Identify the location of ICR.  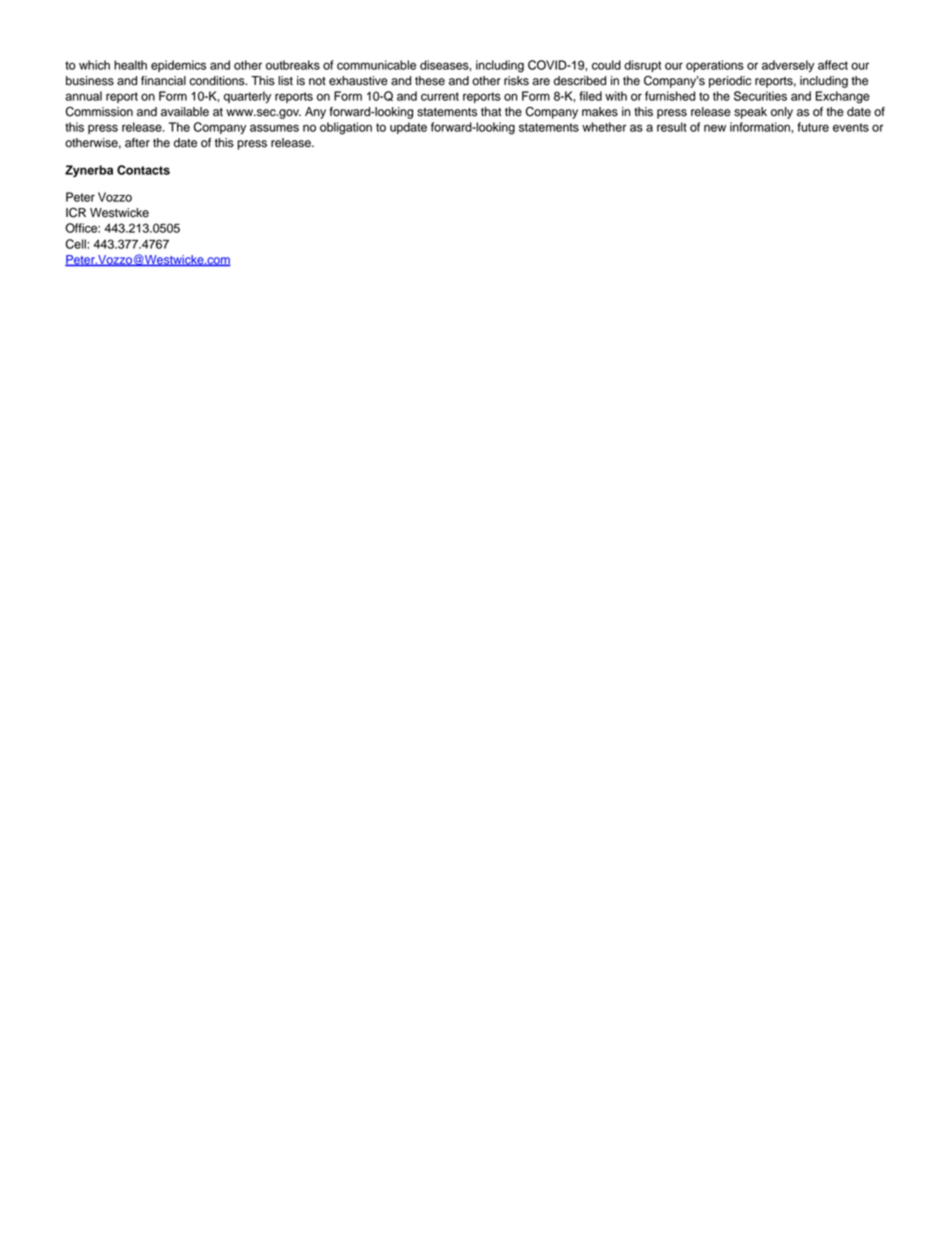
(76, 212).
